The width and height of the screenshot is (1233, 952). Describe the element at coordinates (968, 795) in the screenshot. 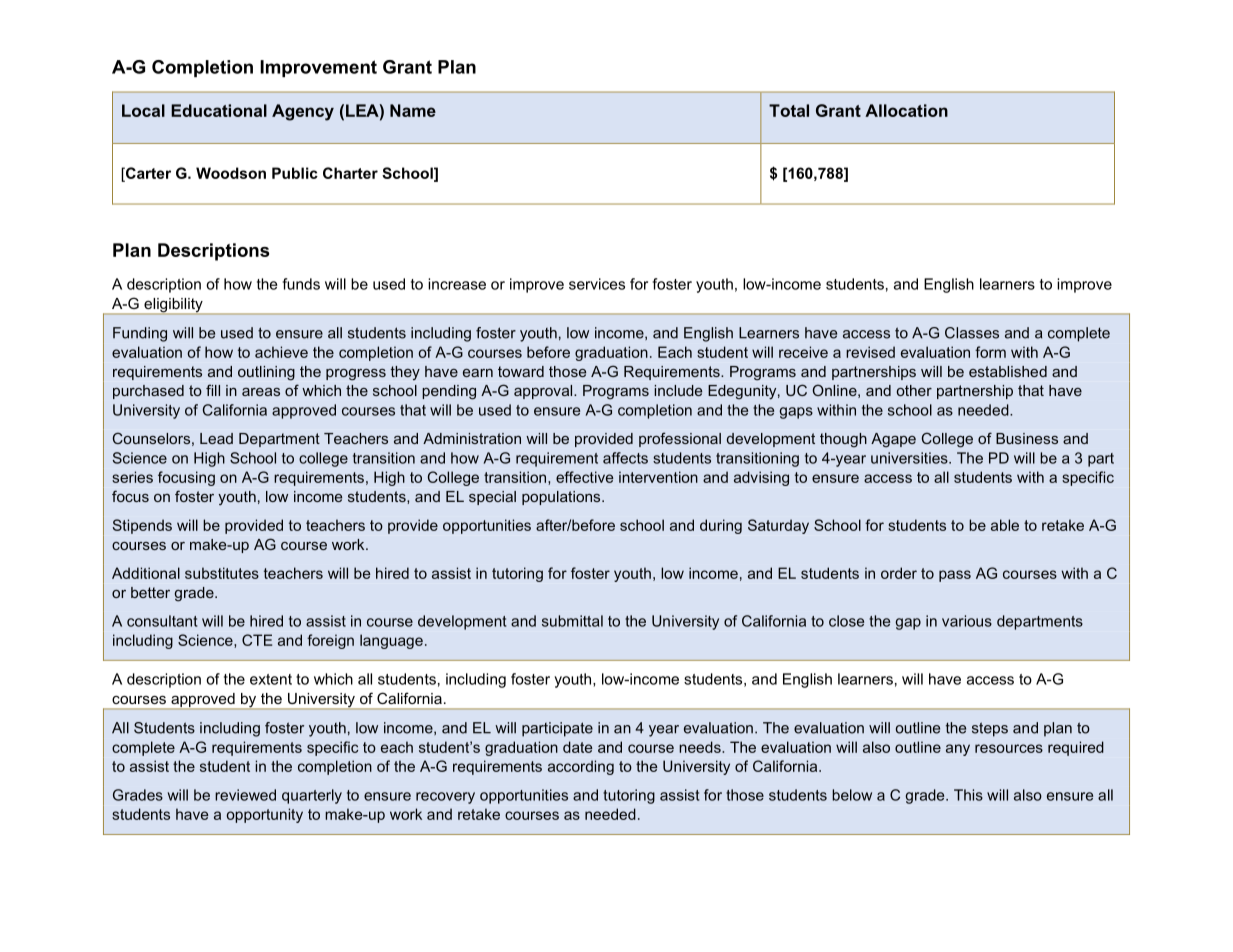

I see `This` at that location.
